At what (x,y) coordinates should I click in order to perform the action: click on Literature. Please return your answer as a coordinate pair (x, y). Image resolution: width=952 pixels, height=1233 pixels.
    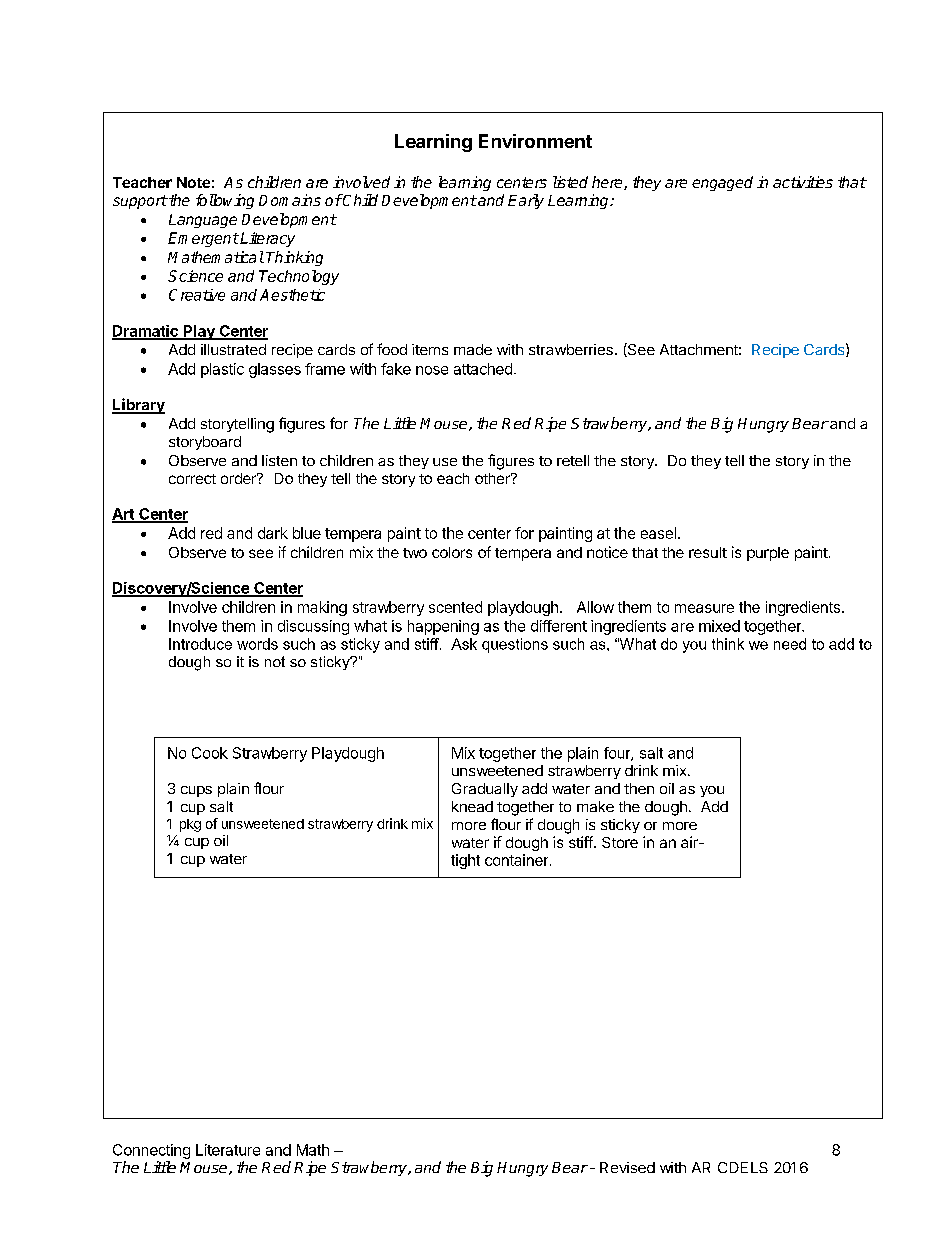
    Looking at the image, I should click on (228, 1150).
